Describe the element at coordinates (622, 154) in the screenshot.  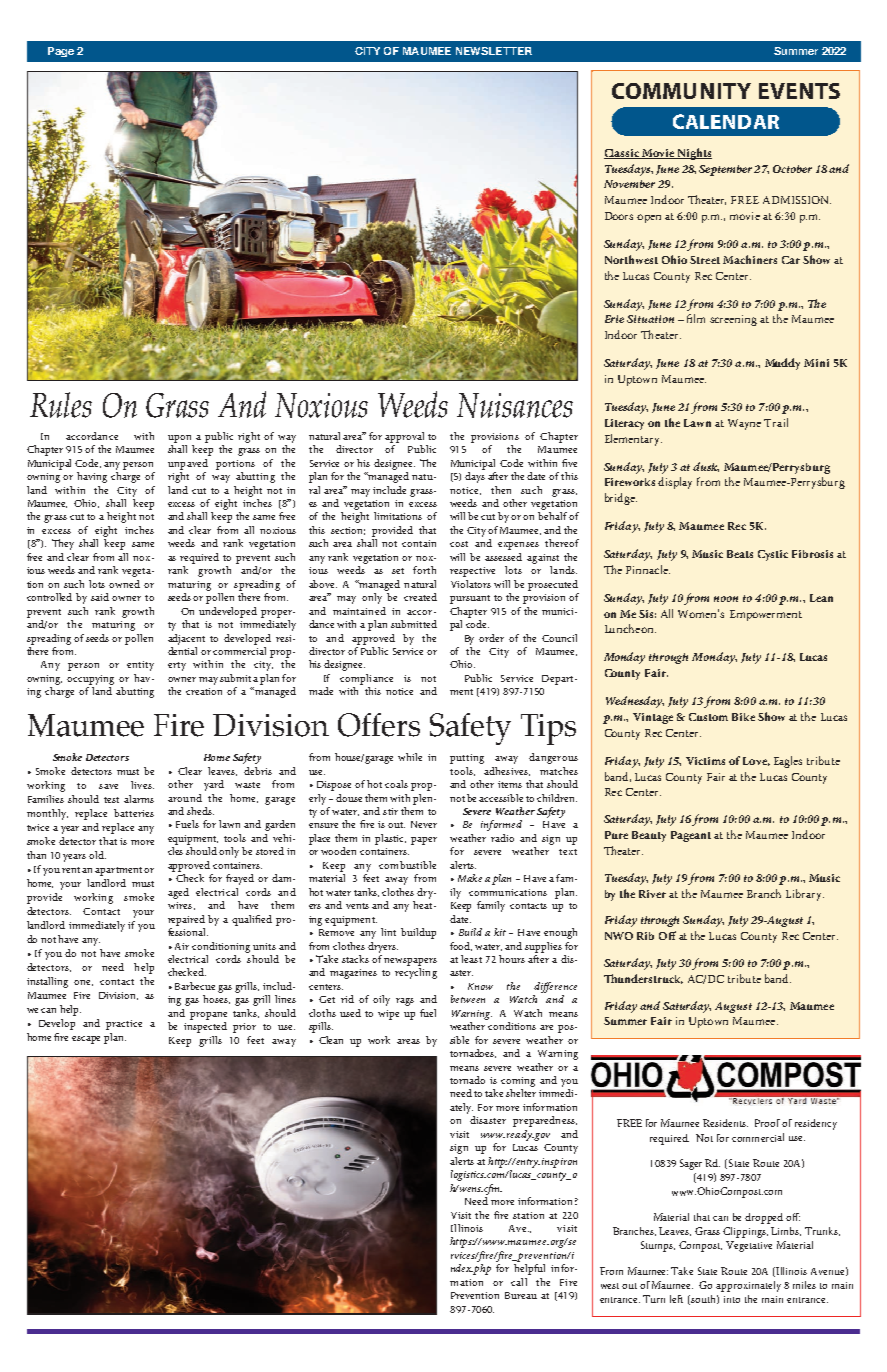
I see `Classic` at that location.
